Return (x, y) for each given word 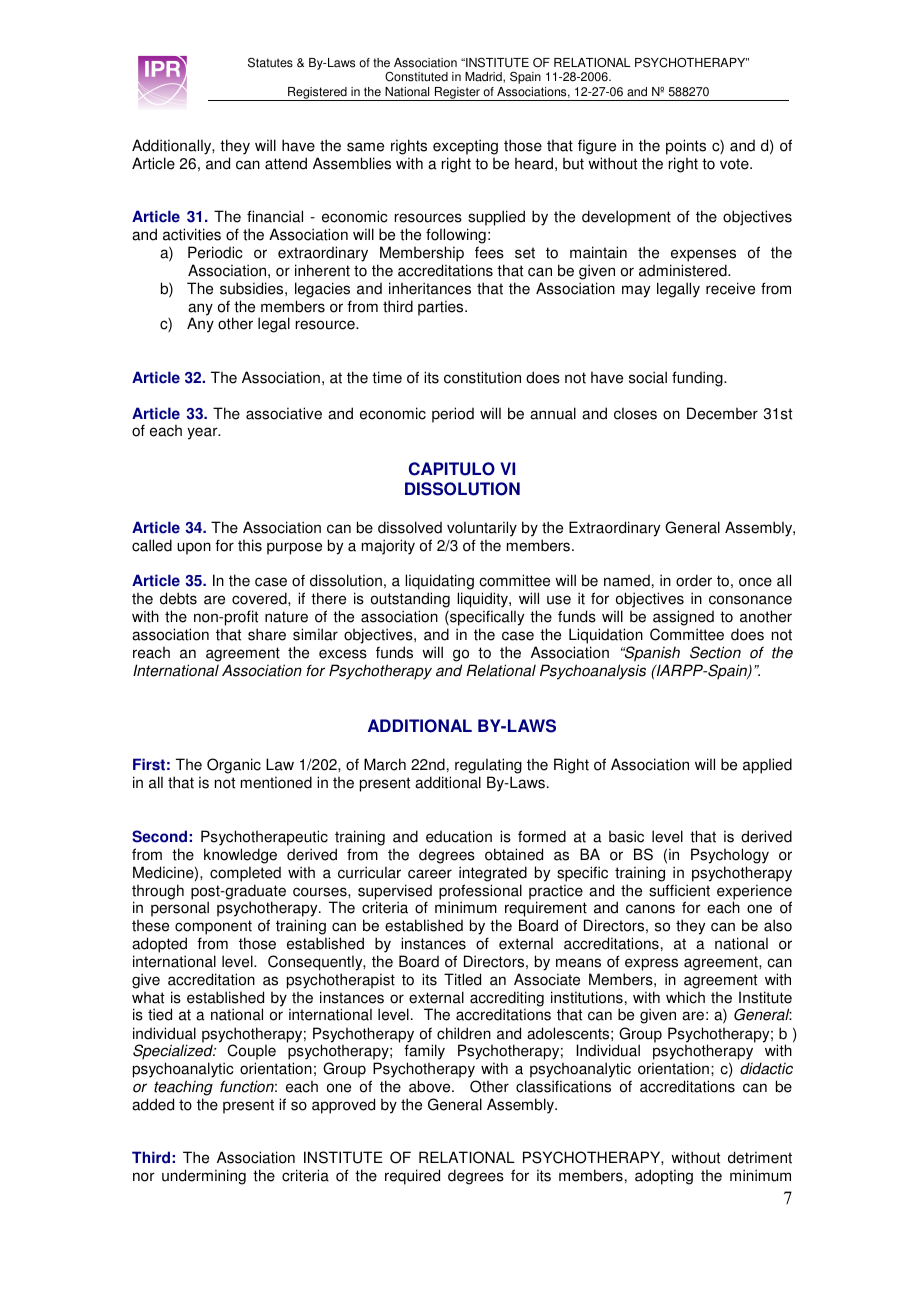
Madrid (484, 77)
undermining (204, 1177)
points (686, 147)
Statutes (270, 62)
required (412, 1177)
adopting (664, 1177)
